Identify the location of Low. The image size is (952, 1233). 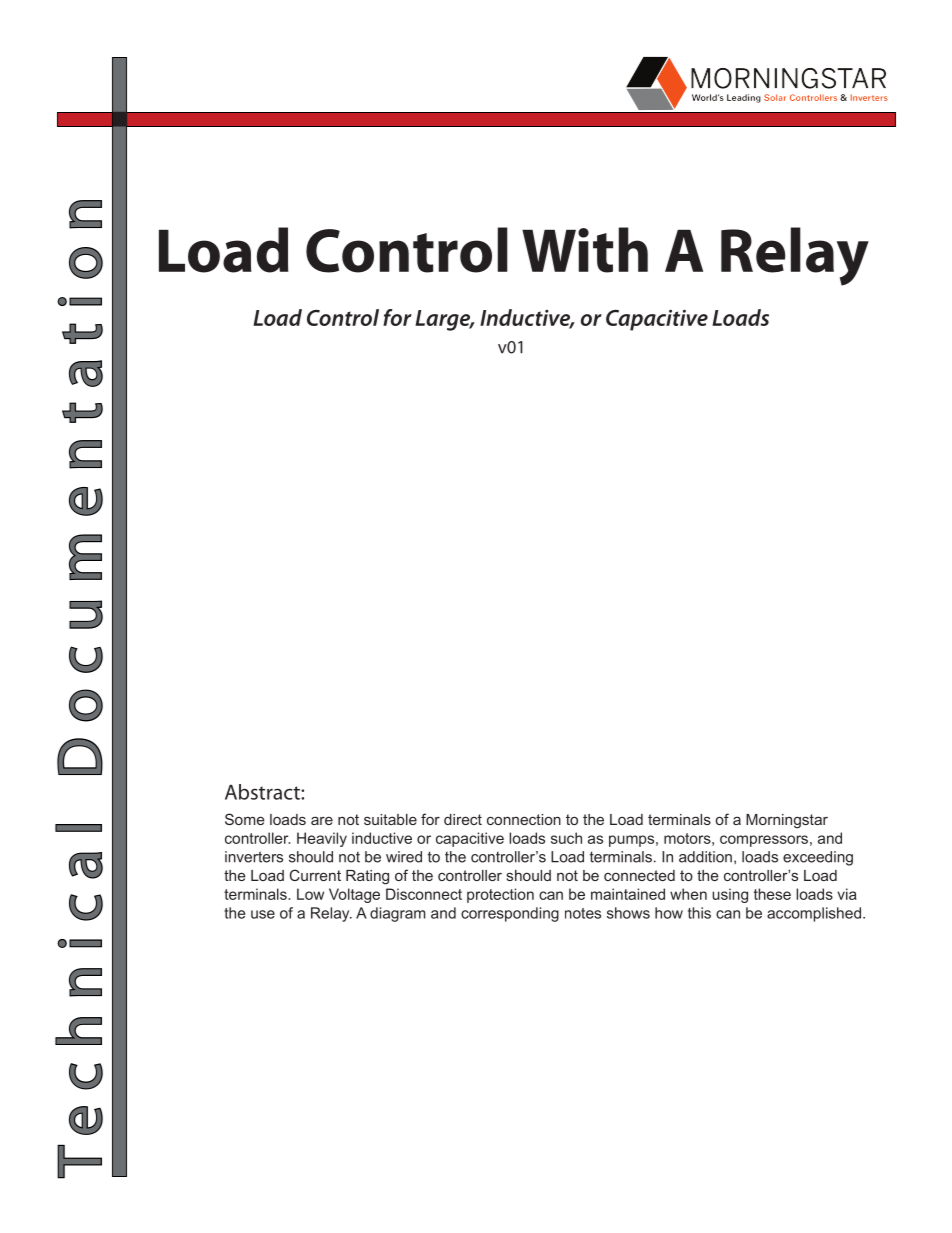
(310, 894).
